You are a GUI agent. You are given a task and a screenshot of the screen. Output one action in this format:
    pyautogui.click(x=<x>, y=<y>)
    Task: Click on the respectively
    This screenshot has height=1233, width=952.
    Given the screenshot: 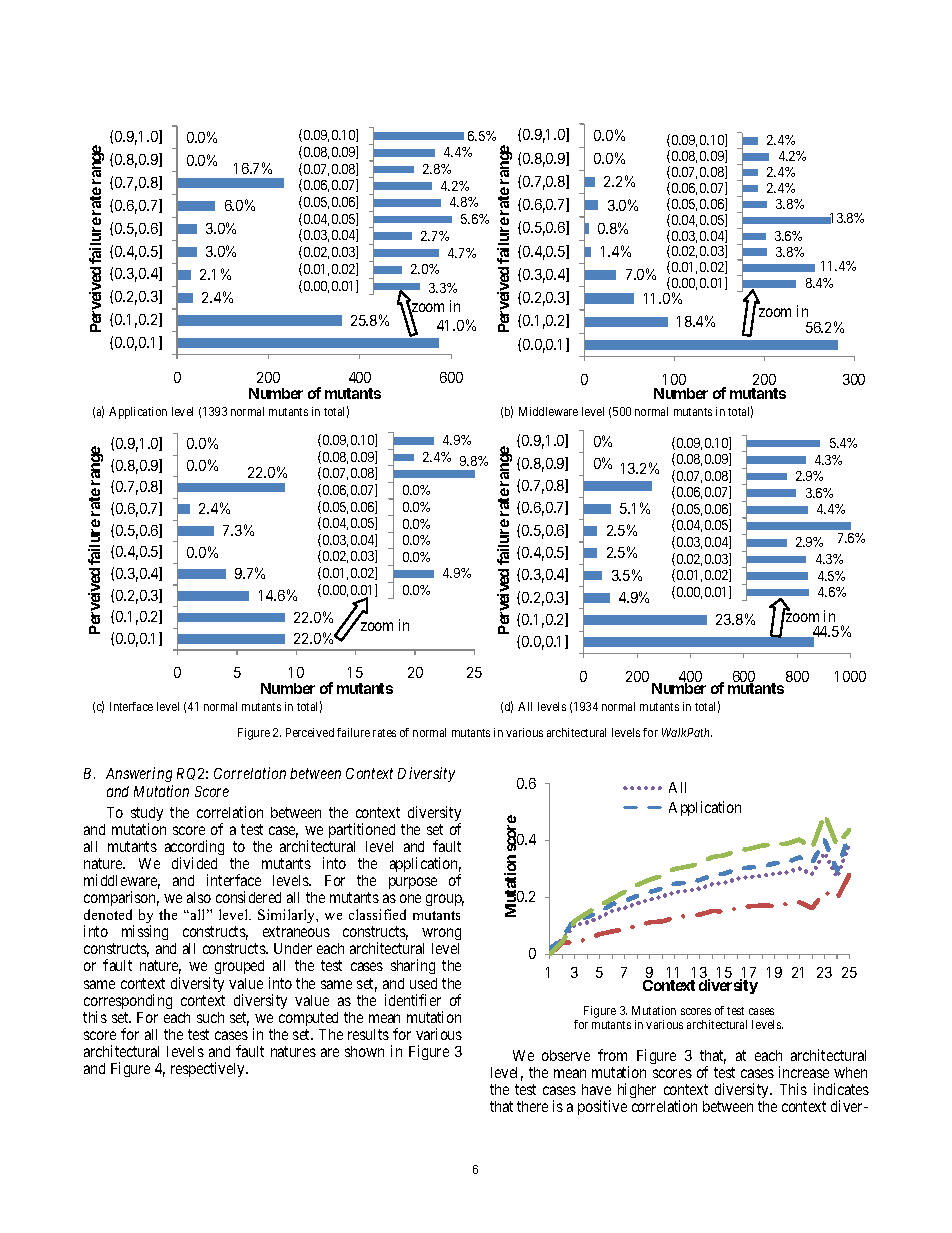 What is the action you would take?
    pyautogui.click(x=209, y=1069)
